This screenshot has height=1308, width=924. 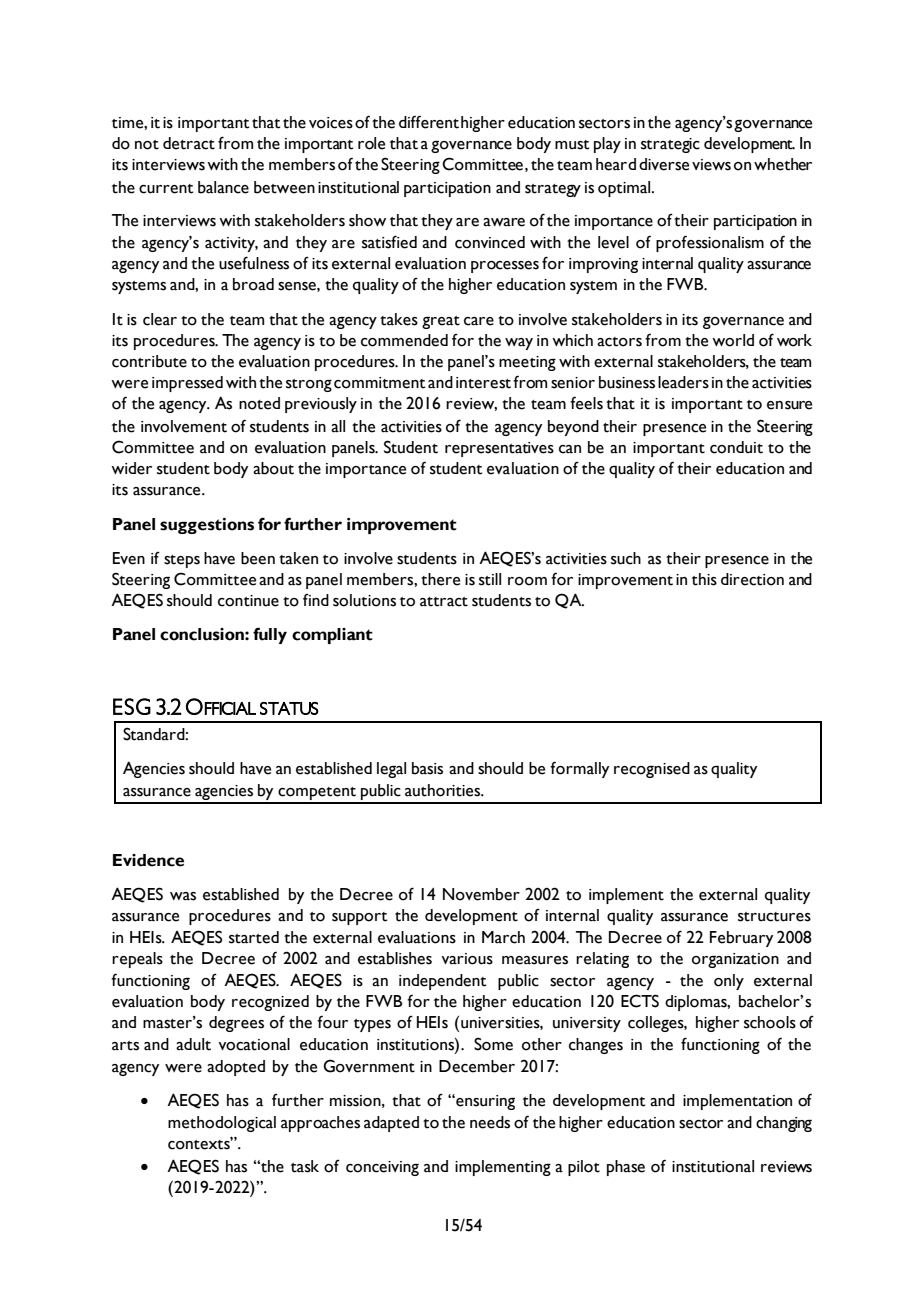 What do you see at coordinates (222, 1124) in the screenshot?
I see `methodological` at bounding box center [222, 1124].
